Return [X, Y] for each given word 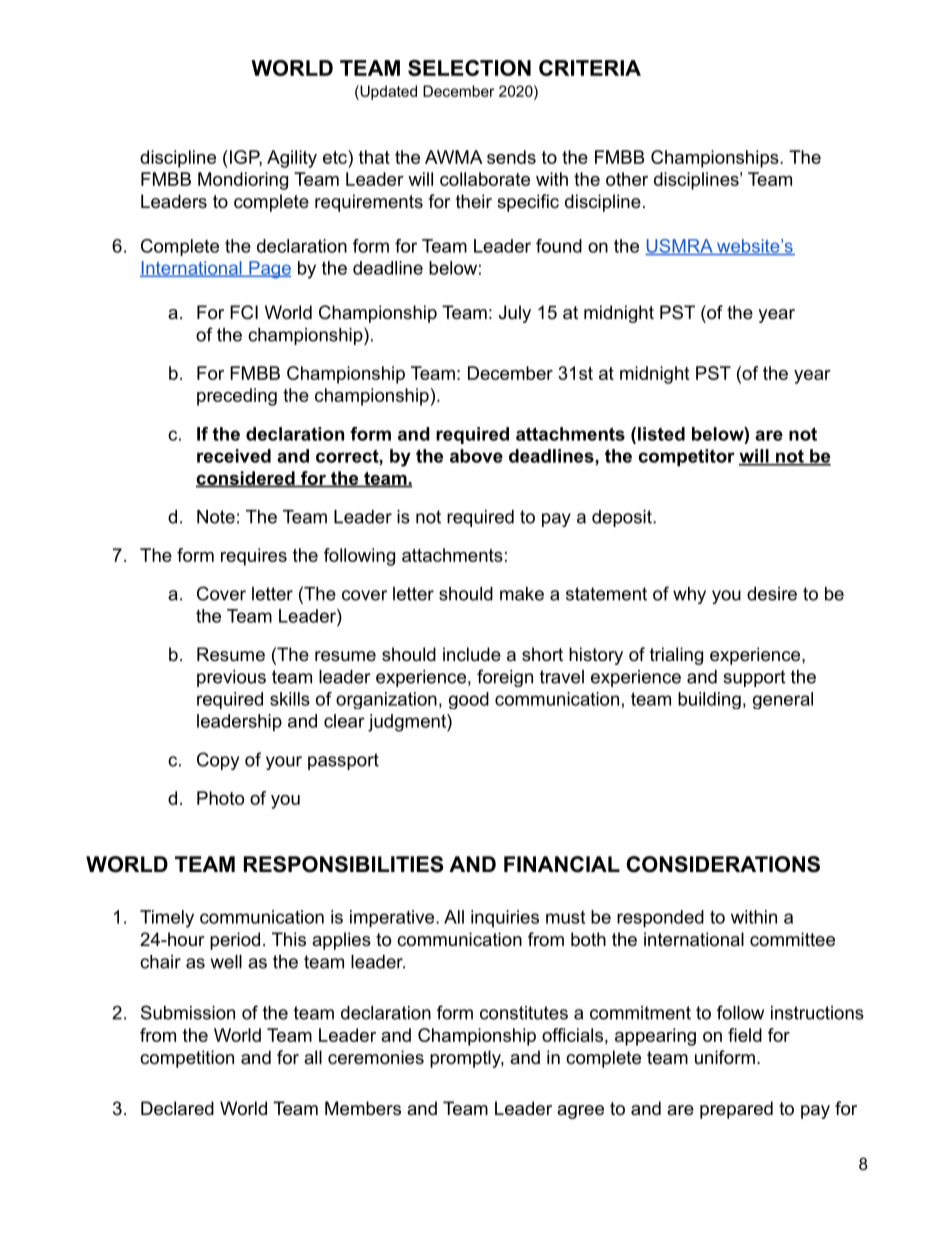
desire [772, 594]
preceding [237, 397]
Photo [220, 798]
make [522, 594]
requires [254, 557]
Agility [292, 159]
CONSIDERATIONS [723, 864]
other [627, 179]
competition [187, 1059]
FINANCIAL [562, 864]
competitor [686, 457]
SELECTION [469, 68]
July [515, 314]
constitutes [524, 1013]
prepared [736, 1110]
